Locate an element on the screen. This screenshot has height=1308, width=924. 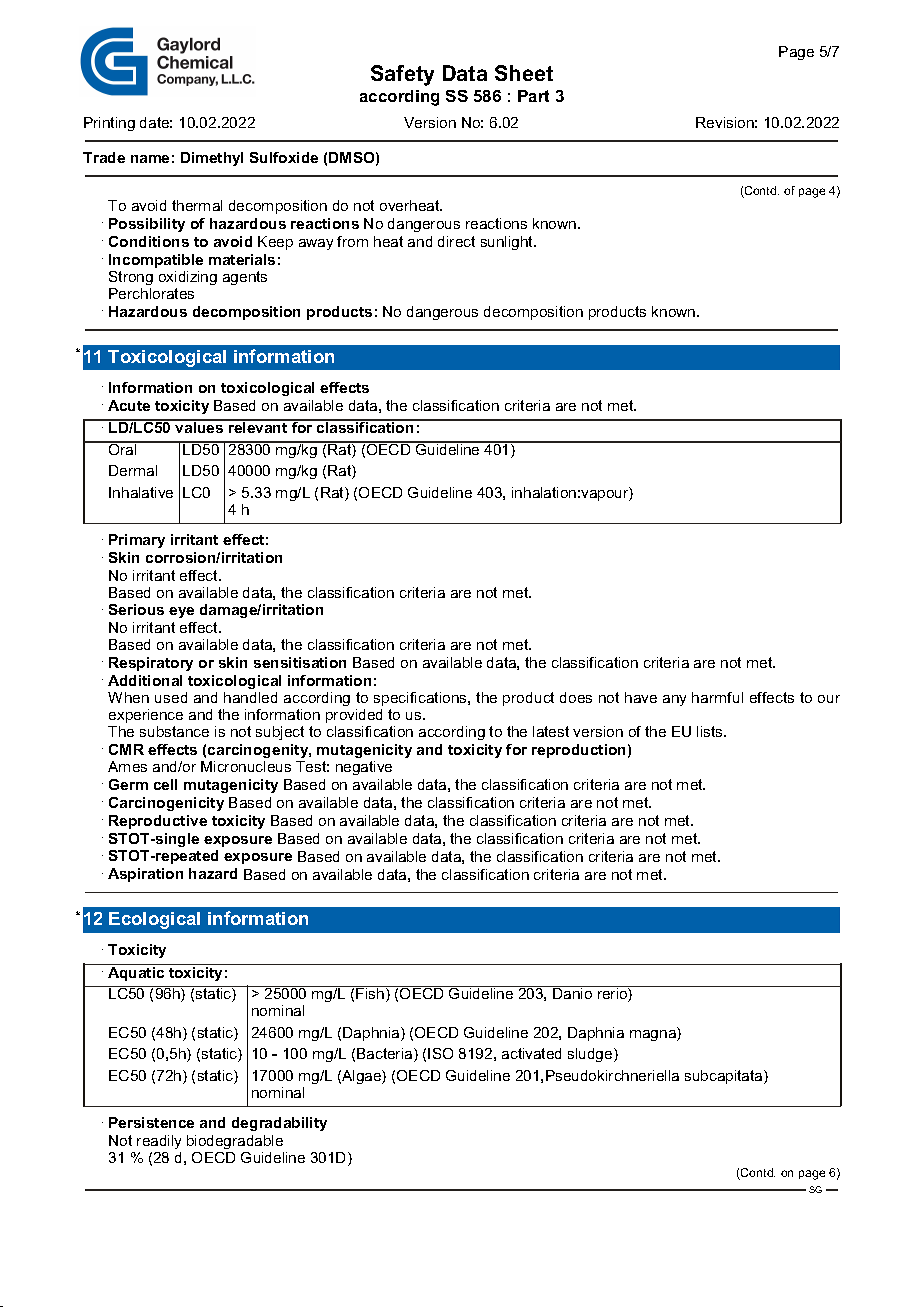
negative is located at coordinates (364, 768).
